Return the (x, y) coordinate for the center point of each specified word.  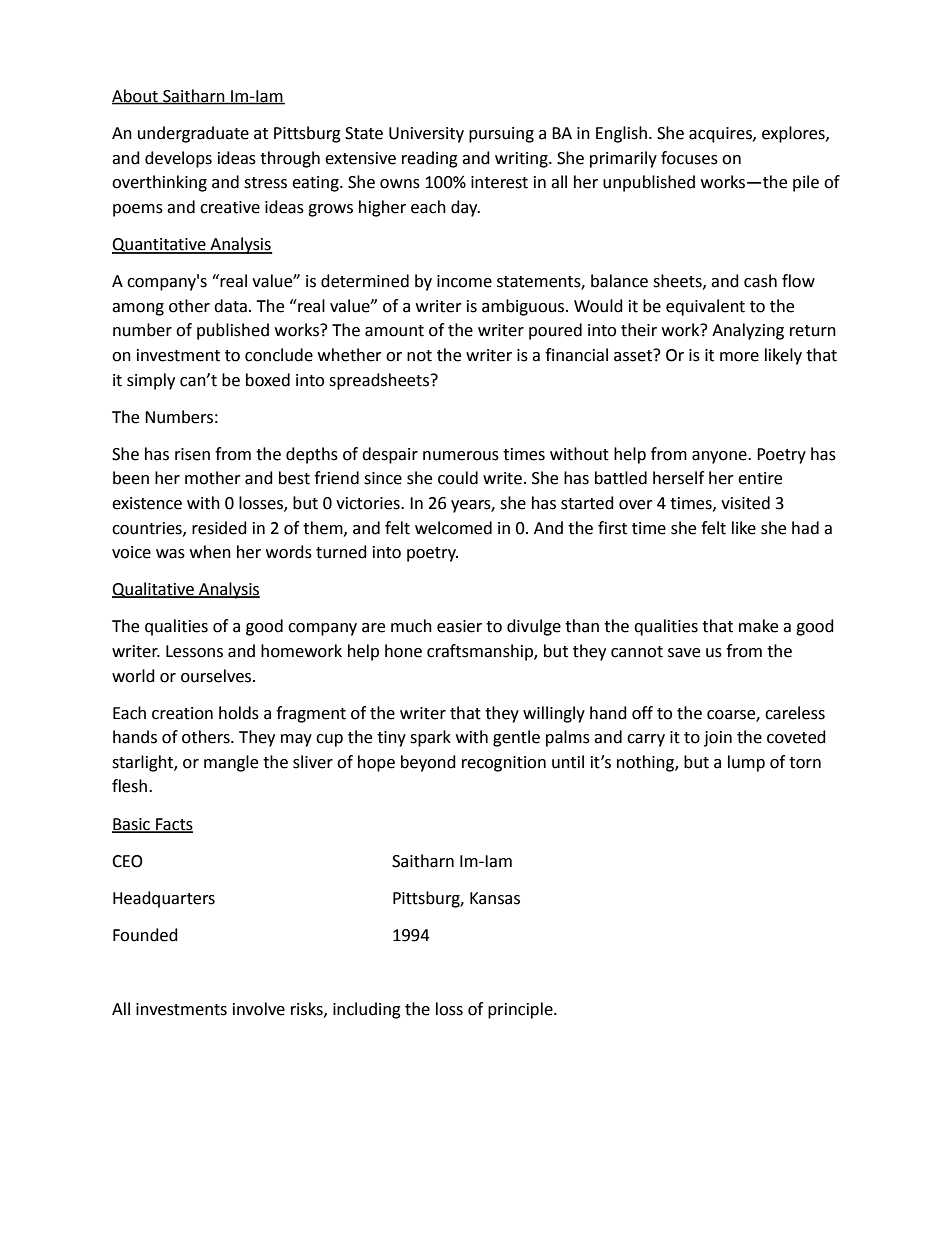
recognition (504, 764)
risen (192, 454)
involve (259, 1009)
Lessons (194, 651)
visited (745, 503)
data (230, 306)
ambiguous (524, 307)
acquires (721, 135)
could (458, 478)
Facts (173, 825)
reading (430, 159)
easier (459, 626)
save (684, 653)
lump (746, 763)
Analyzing (748, 331)
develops (178, 159)
